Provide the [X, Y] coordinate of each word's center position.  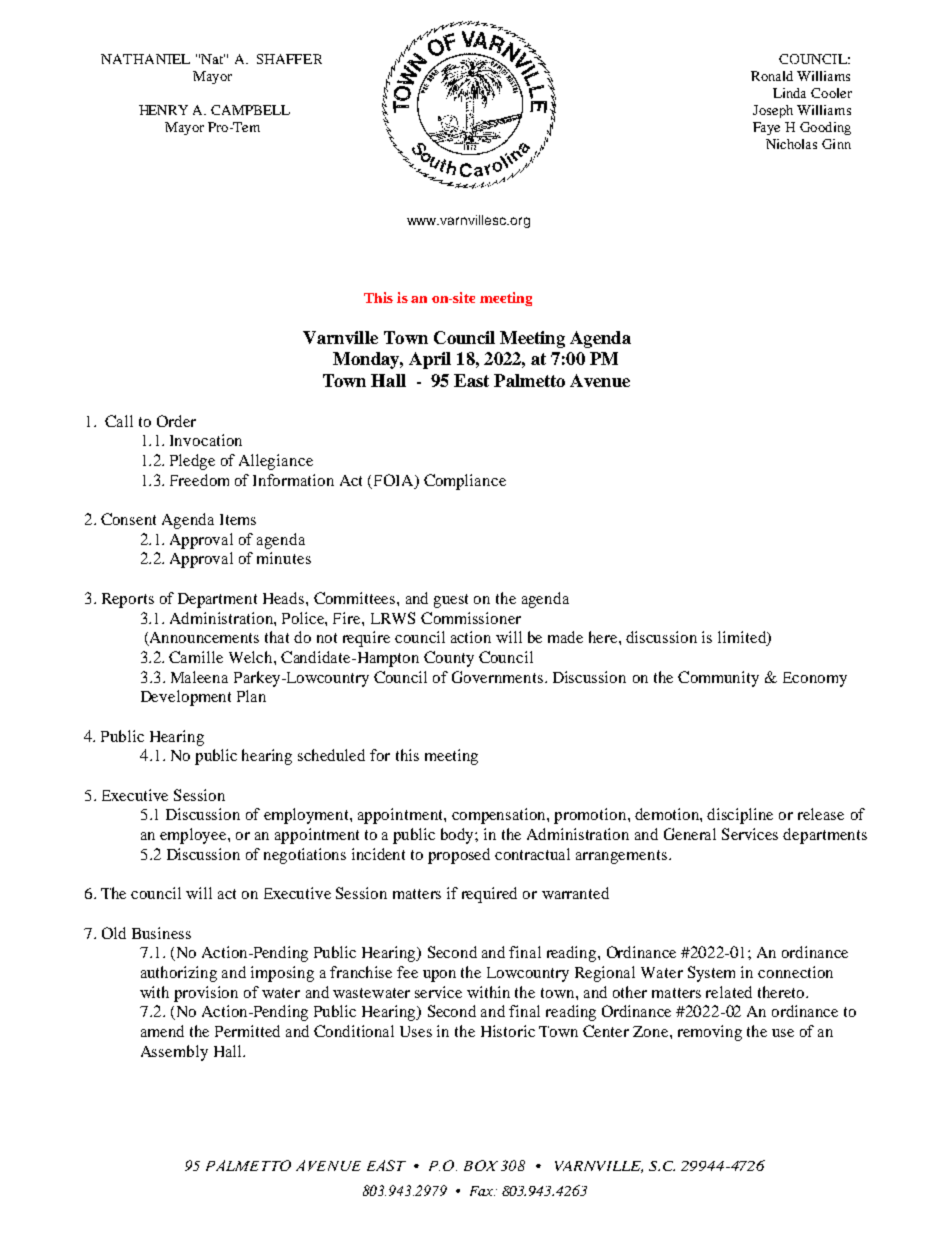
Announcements [203, 639]
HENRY [163, 110]
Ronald [772, 76]
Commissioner [471, 618]
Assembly [174, 1053]
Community [718, 679]
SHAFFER [289, 59]
